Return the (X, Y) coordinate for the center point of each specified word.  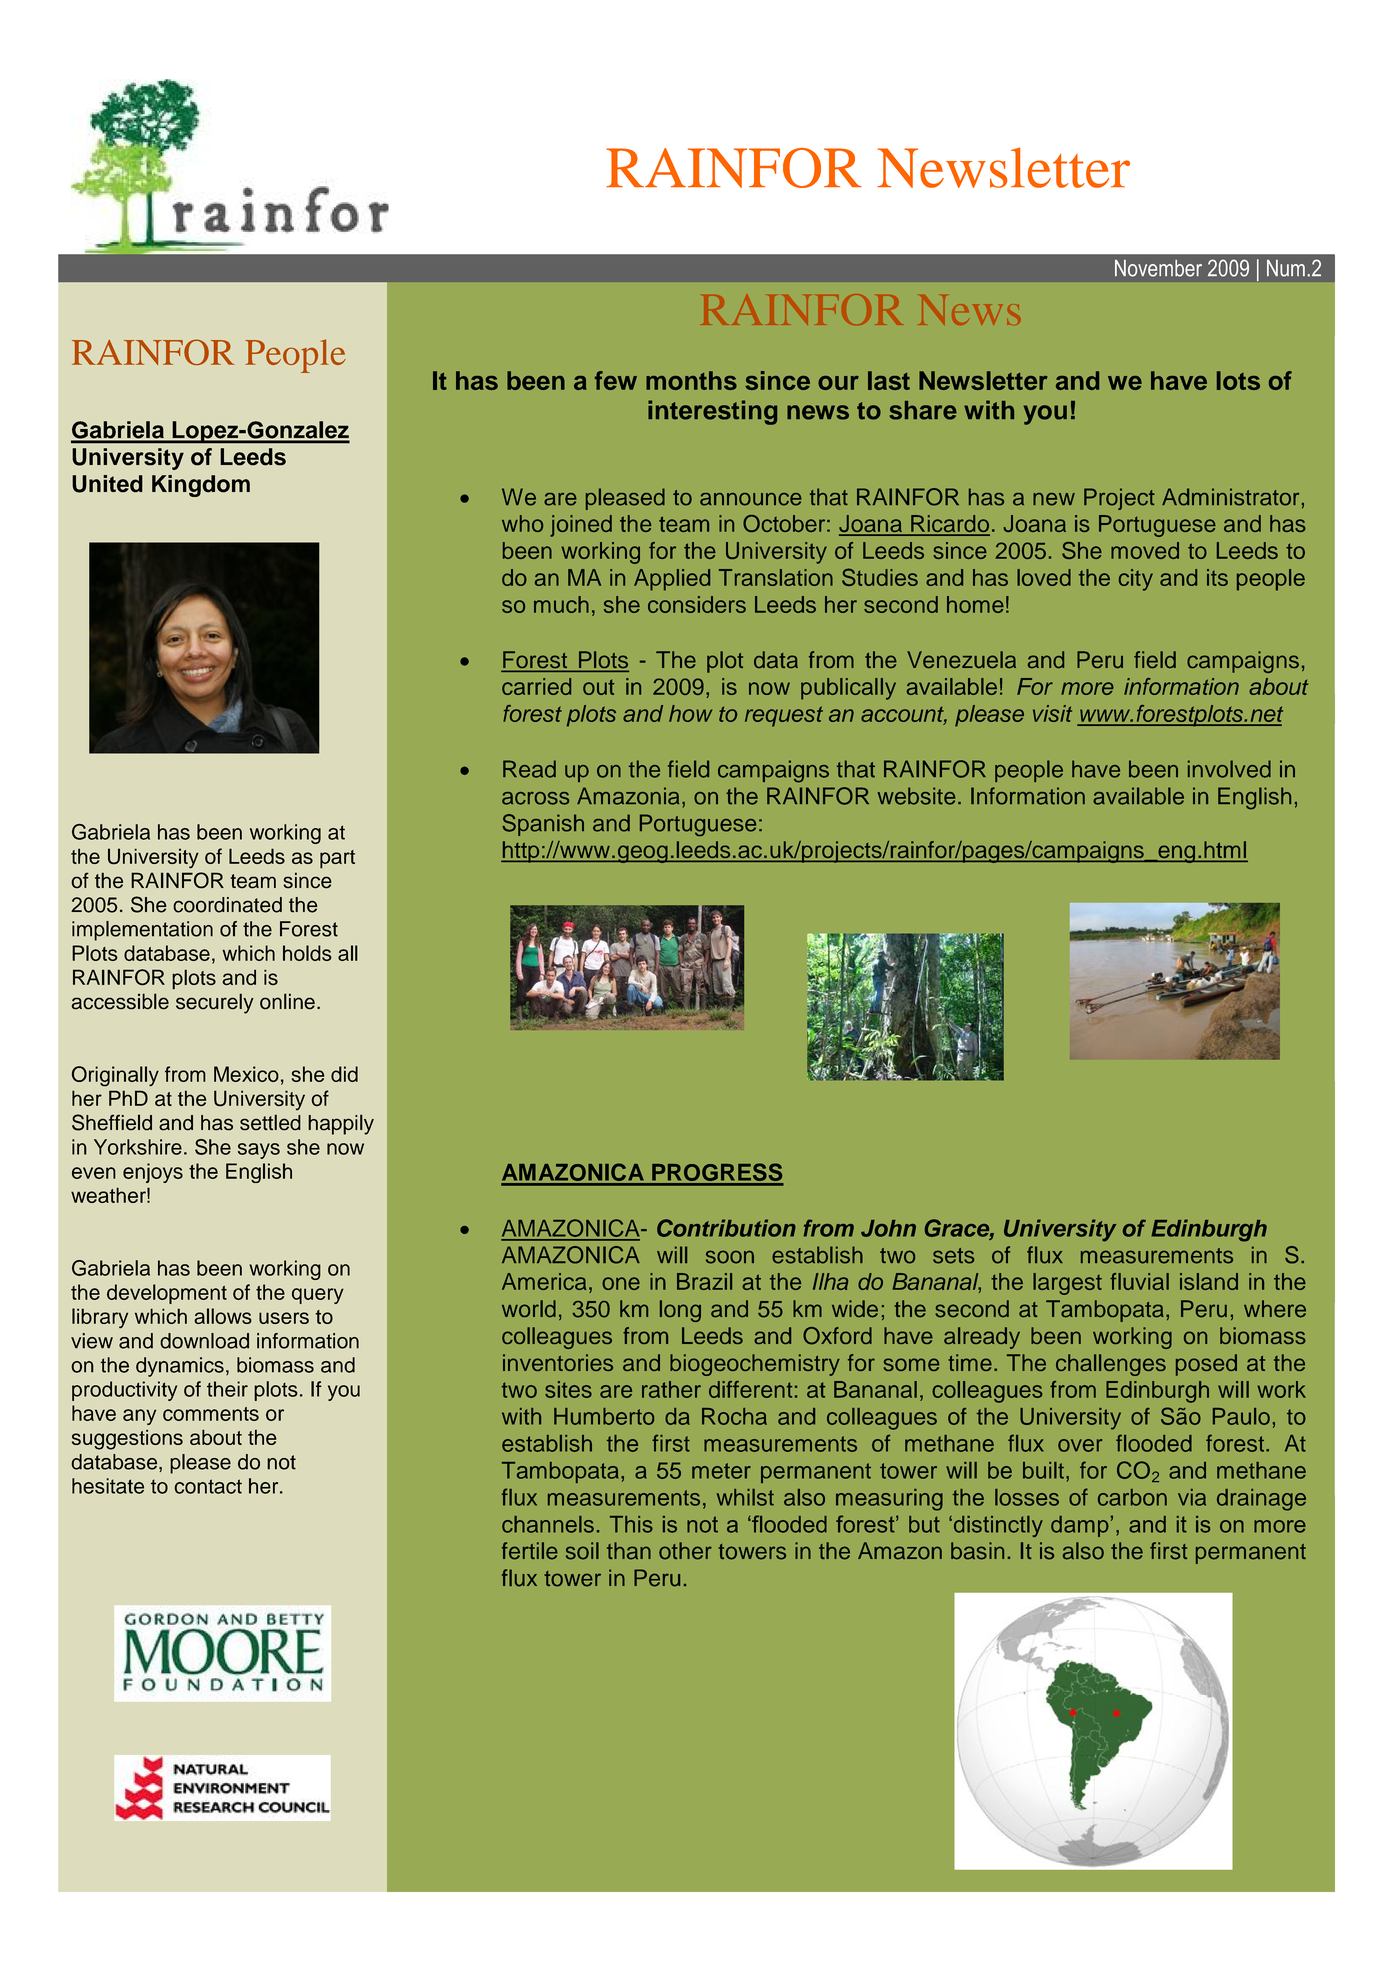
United (107, 484)
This (631, 1524)
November (1158, 268)
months (691, 380)
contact (208, 1486)
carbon (1132, 1497)
